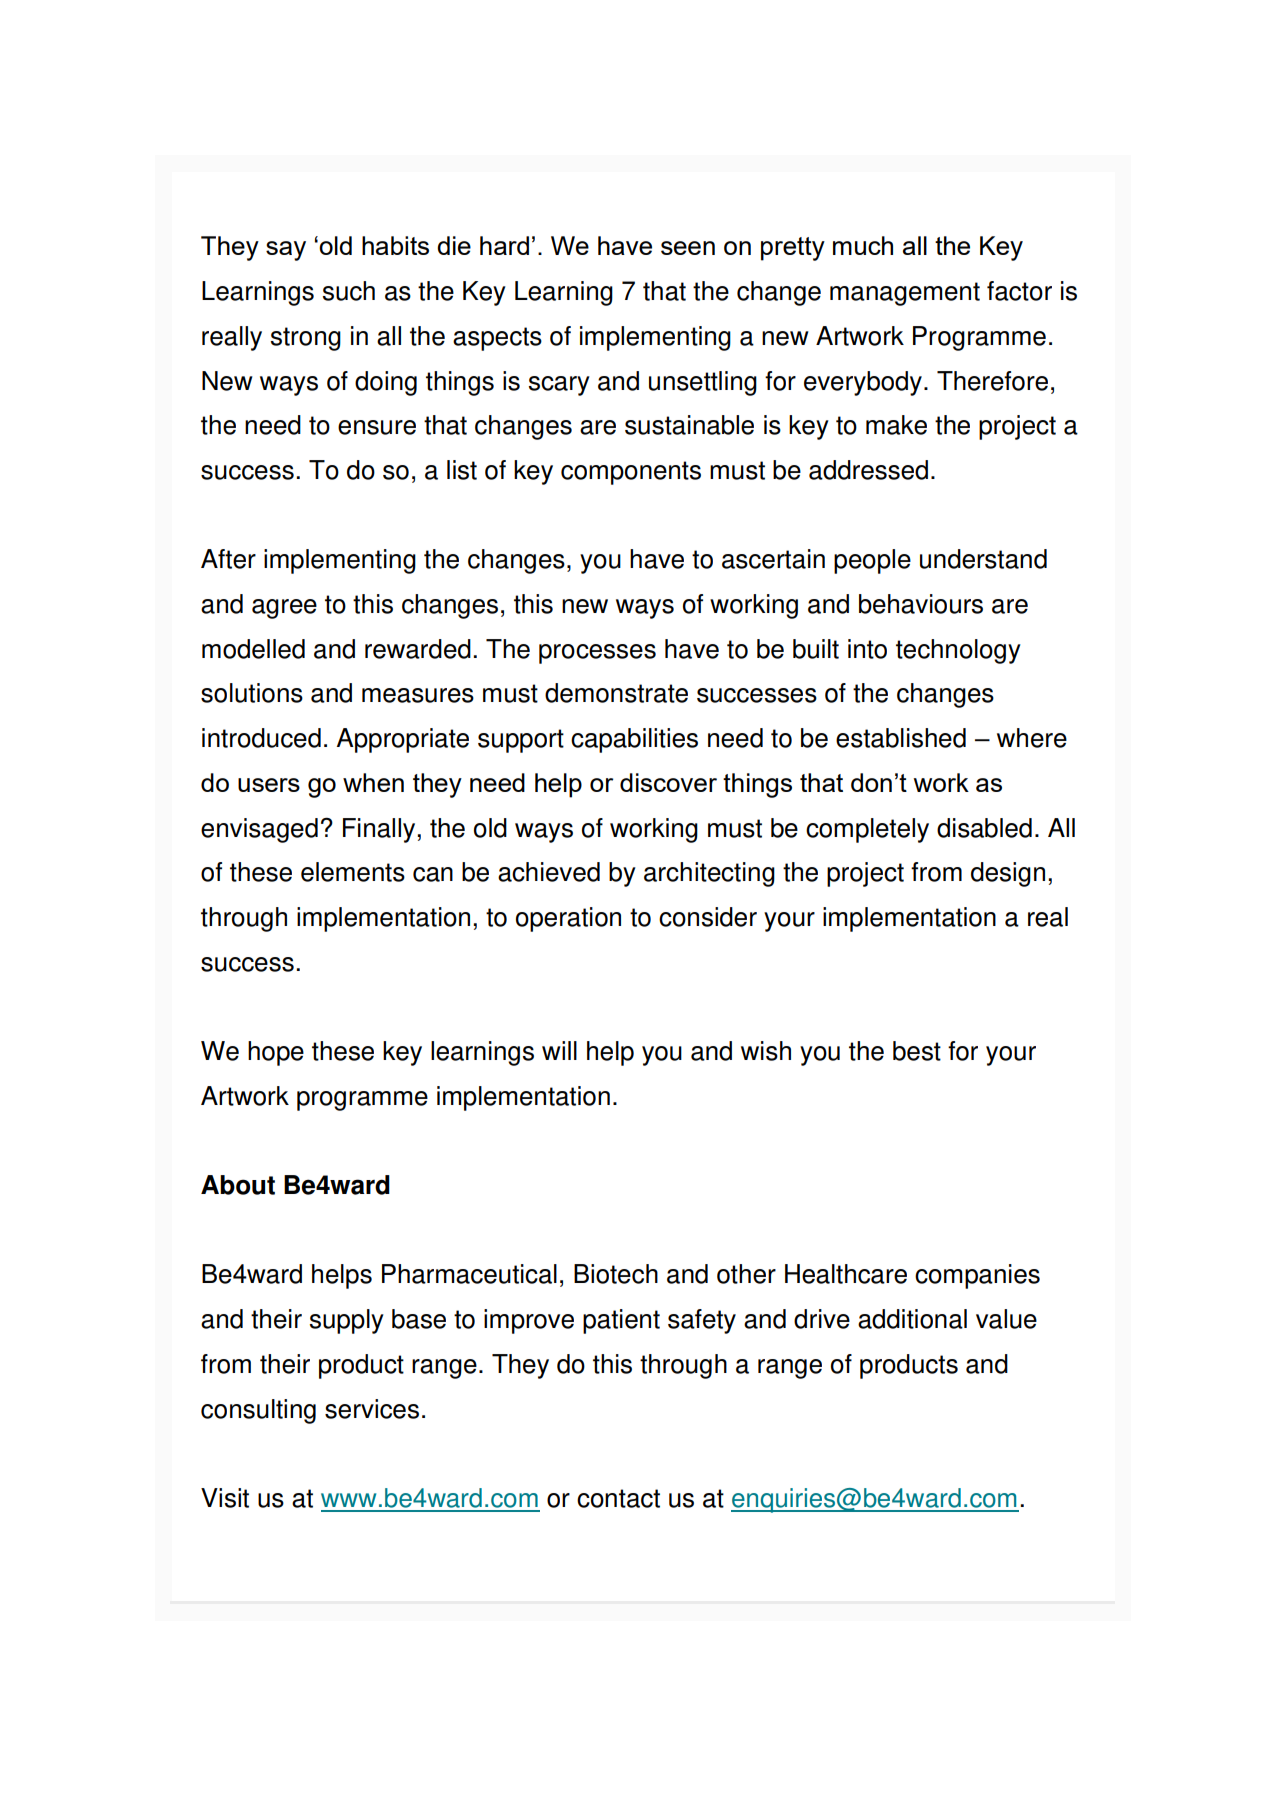 This image has height=1818, width=1286. What do you see at coordinates (372, 1409) in the image?
I see `services` at bounding box center [372, 1409].
